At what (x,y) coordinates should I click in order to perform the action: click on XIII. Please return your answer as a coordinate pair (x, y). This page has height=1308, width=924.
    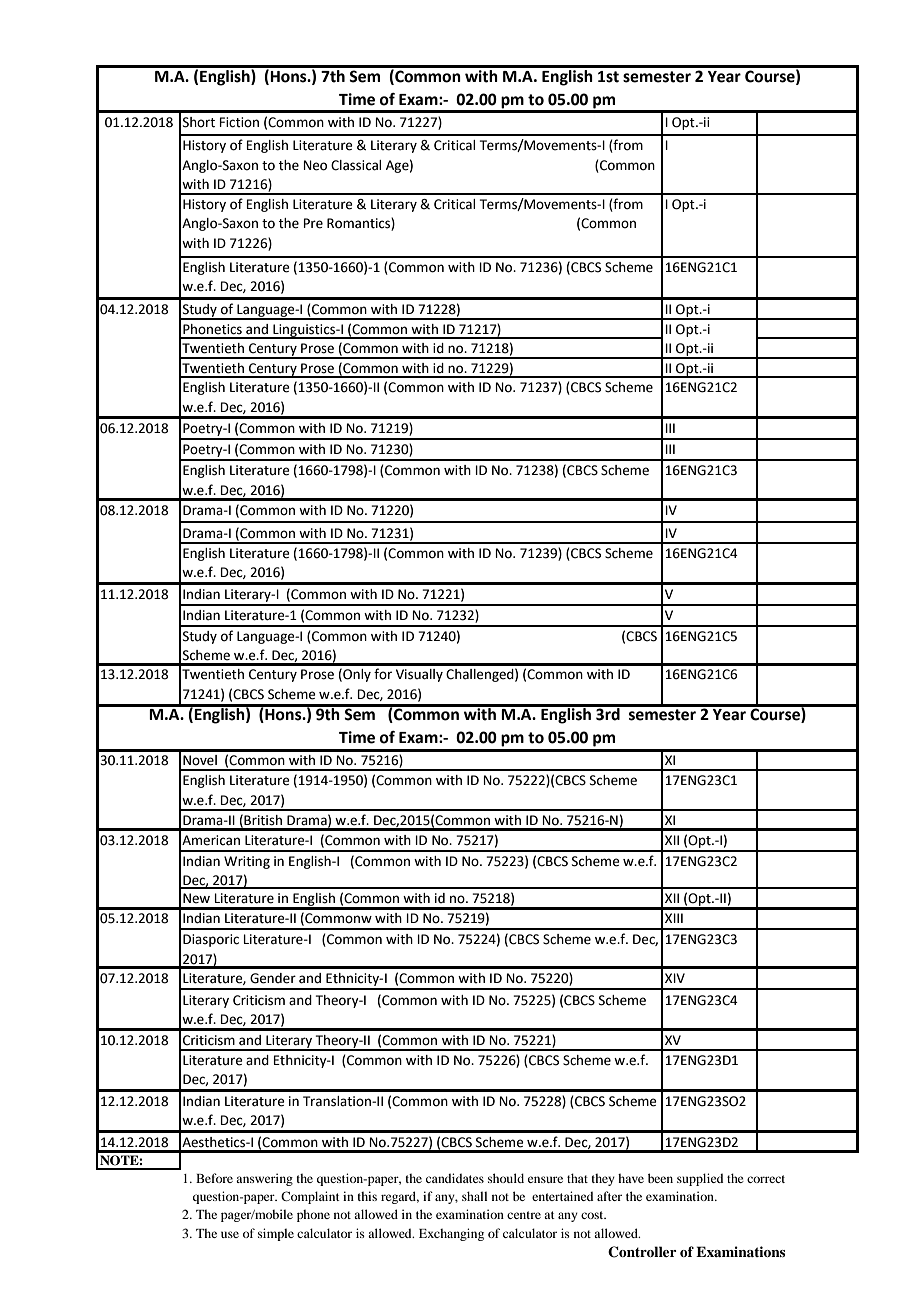
    Looking at the image, I should click on (674, 918).
